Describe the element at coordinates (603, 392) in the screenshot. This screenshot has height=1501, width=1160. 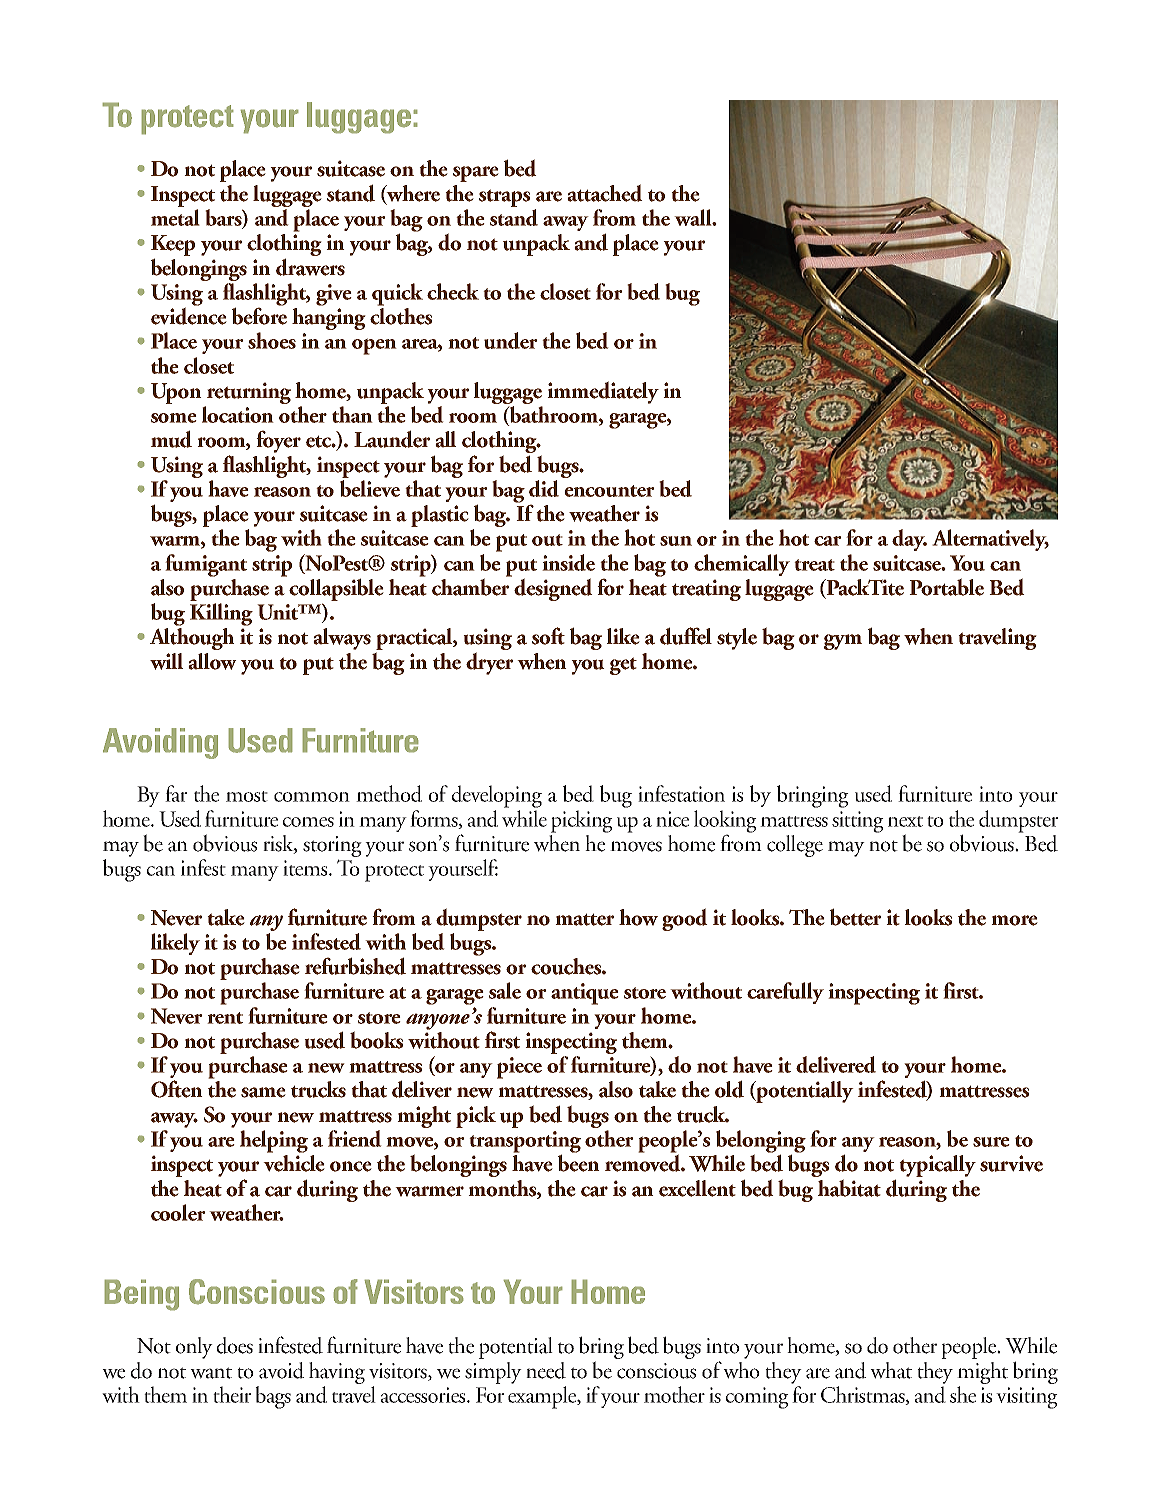
I see `immediately` at that location.
